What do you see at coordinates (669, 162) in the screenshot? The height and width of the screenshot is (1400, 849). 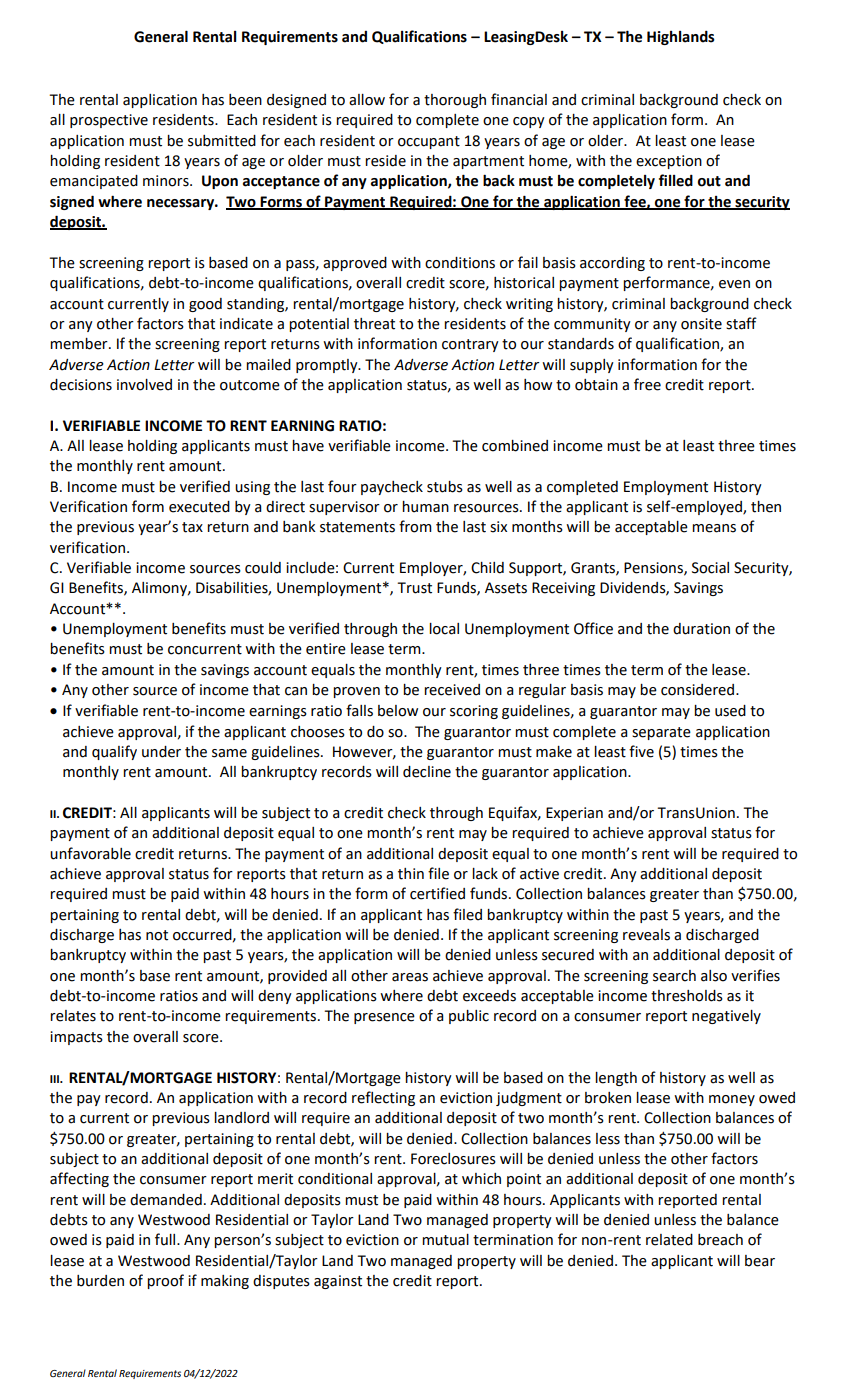 I see `exception` at bounding box center [669, 162].
